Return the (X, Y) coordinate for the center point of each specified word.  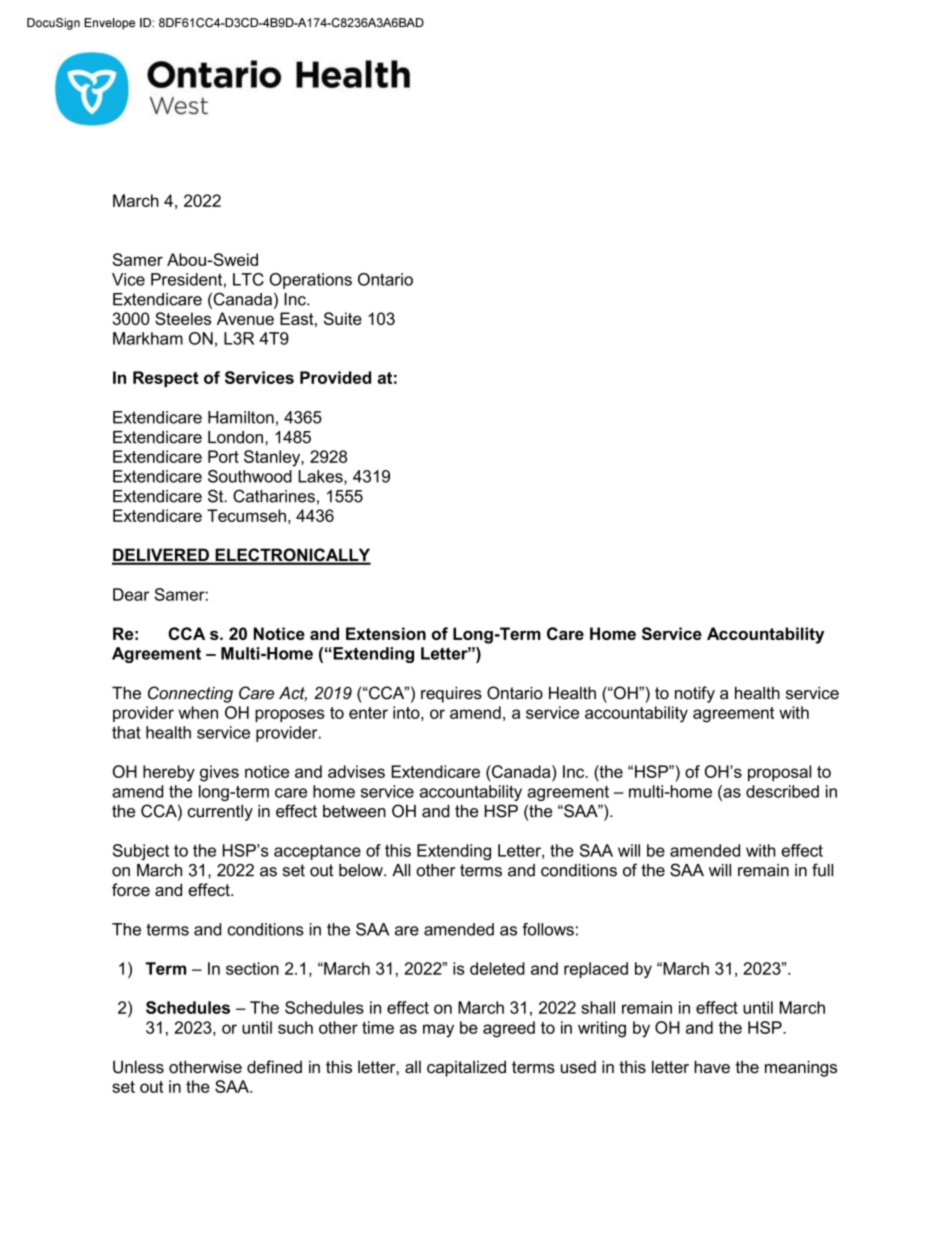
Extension (386, 633)
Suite (343, 318)
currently (220, 813)
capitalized (466, 1068)
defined (274, 1067)
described (782, 791)
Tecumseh (246, 515)
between (354, 811)
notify (695, 694)
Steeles (183, 318)
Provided (335, 377)
